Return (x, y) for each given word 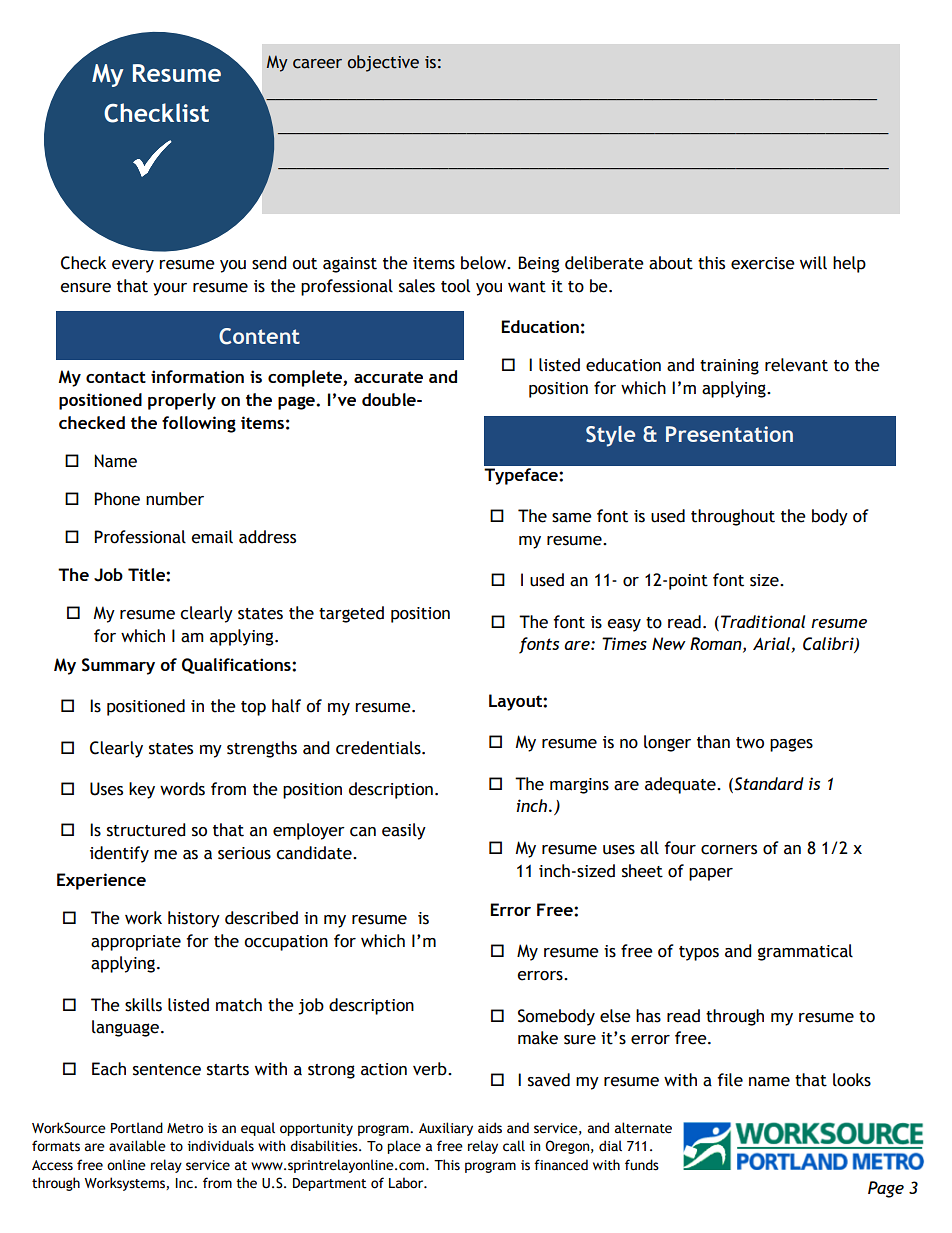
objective (383, 63)
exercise (763, 263)
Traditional (763, 621)
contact (116, 377)
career (317, 64)
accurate (388, 377)
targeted (351, 614)
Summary (118, 666)
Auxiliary (446, 1129)
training (729, 367)
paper (711, 874)
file (730, 1080)
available (137, 1146)
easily (404, 831)
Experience (101, 881)
